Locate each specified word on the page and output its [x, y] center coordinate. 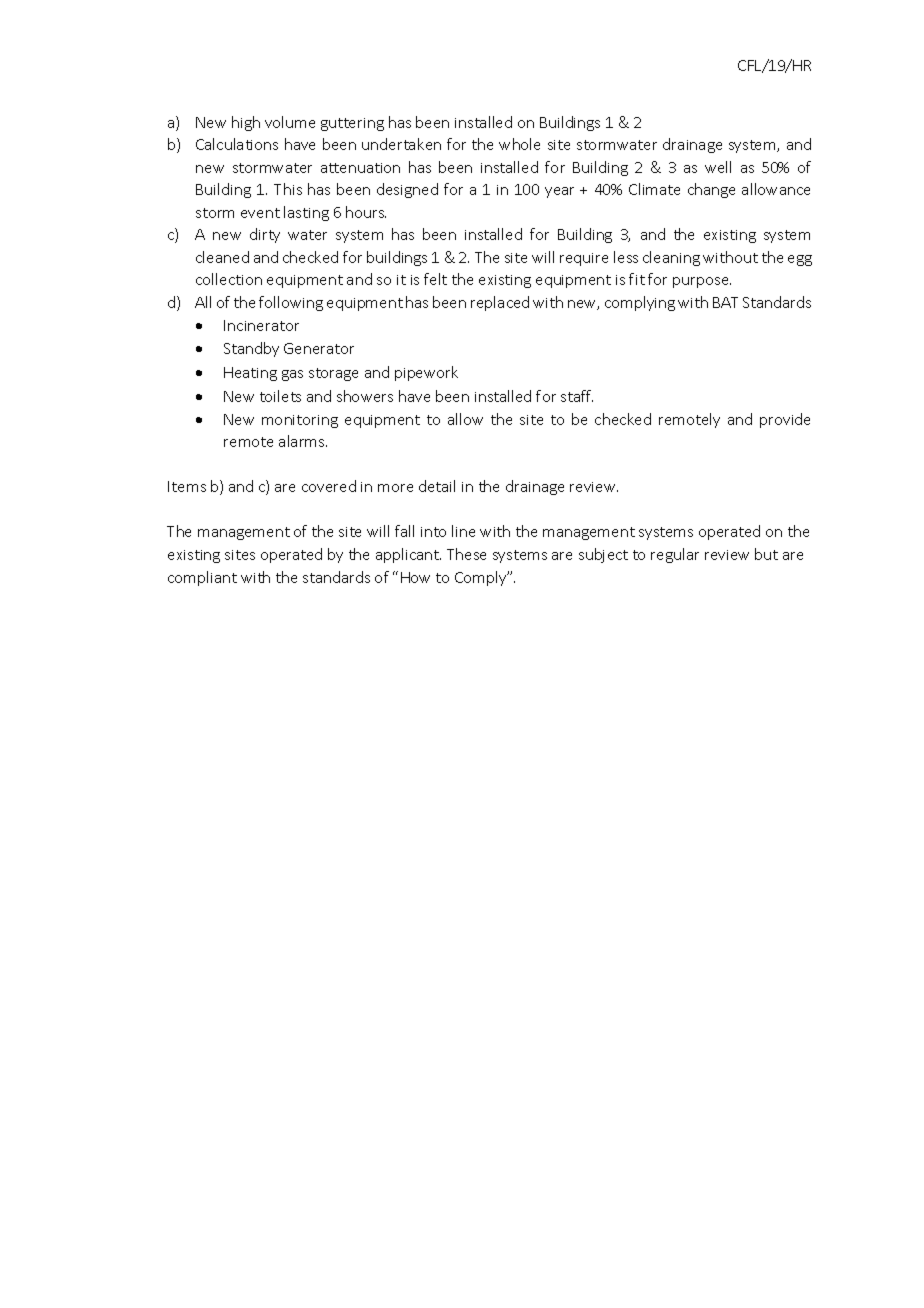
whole [519, 144]
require [584, 259]
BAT [725, 302]
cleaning [671, 258]
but [766, 554]
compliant [202, 578]
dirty [265, 235]
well [718, 167]
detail [437, 486]
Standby [251, 349]
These [466, 554]
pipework [426, 373]
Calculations [237, 144]
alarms [303, 441]
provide [785, 420]
